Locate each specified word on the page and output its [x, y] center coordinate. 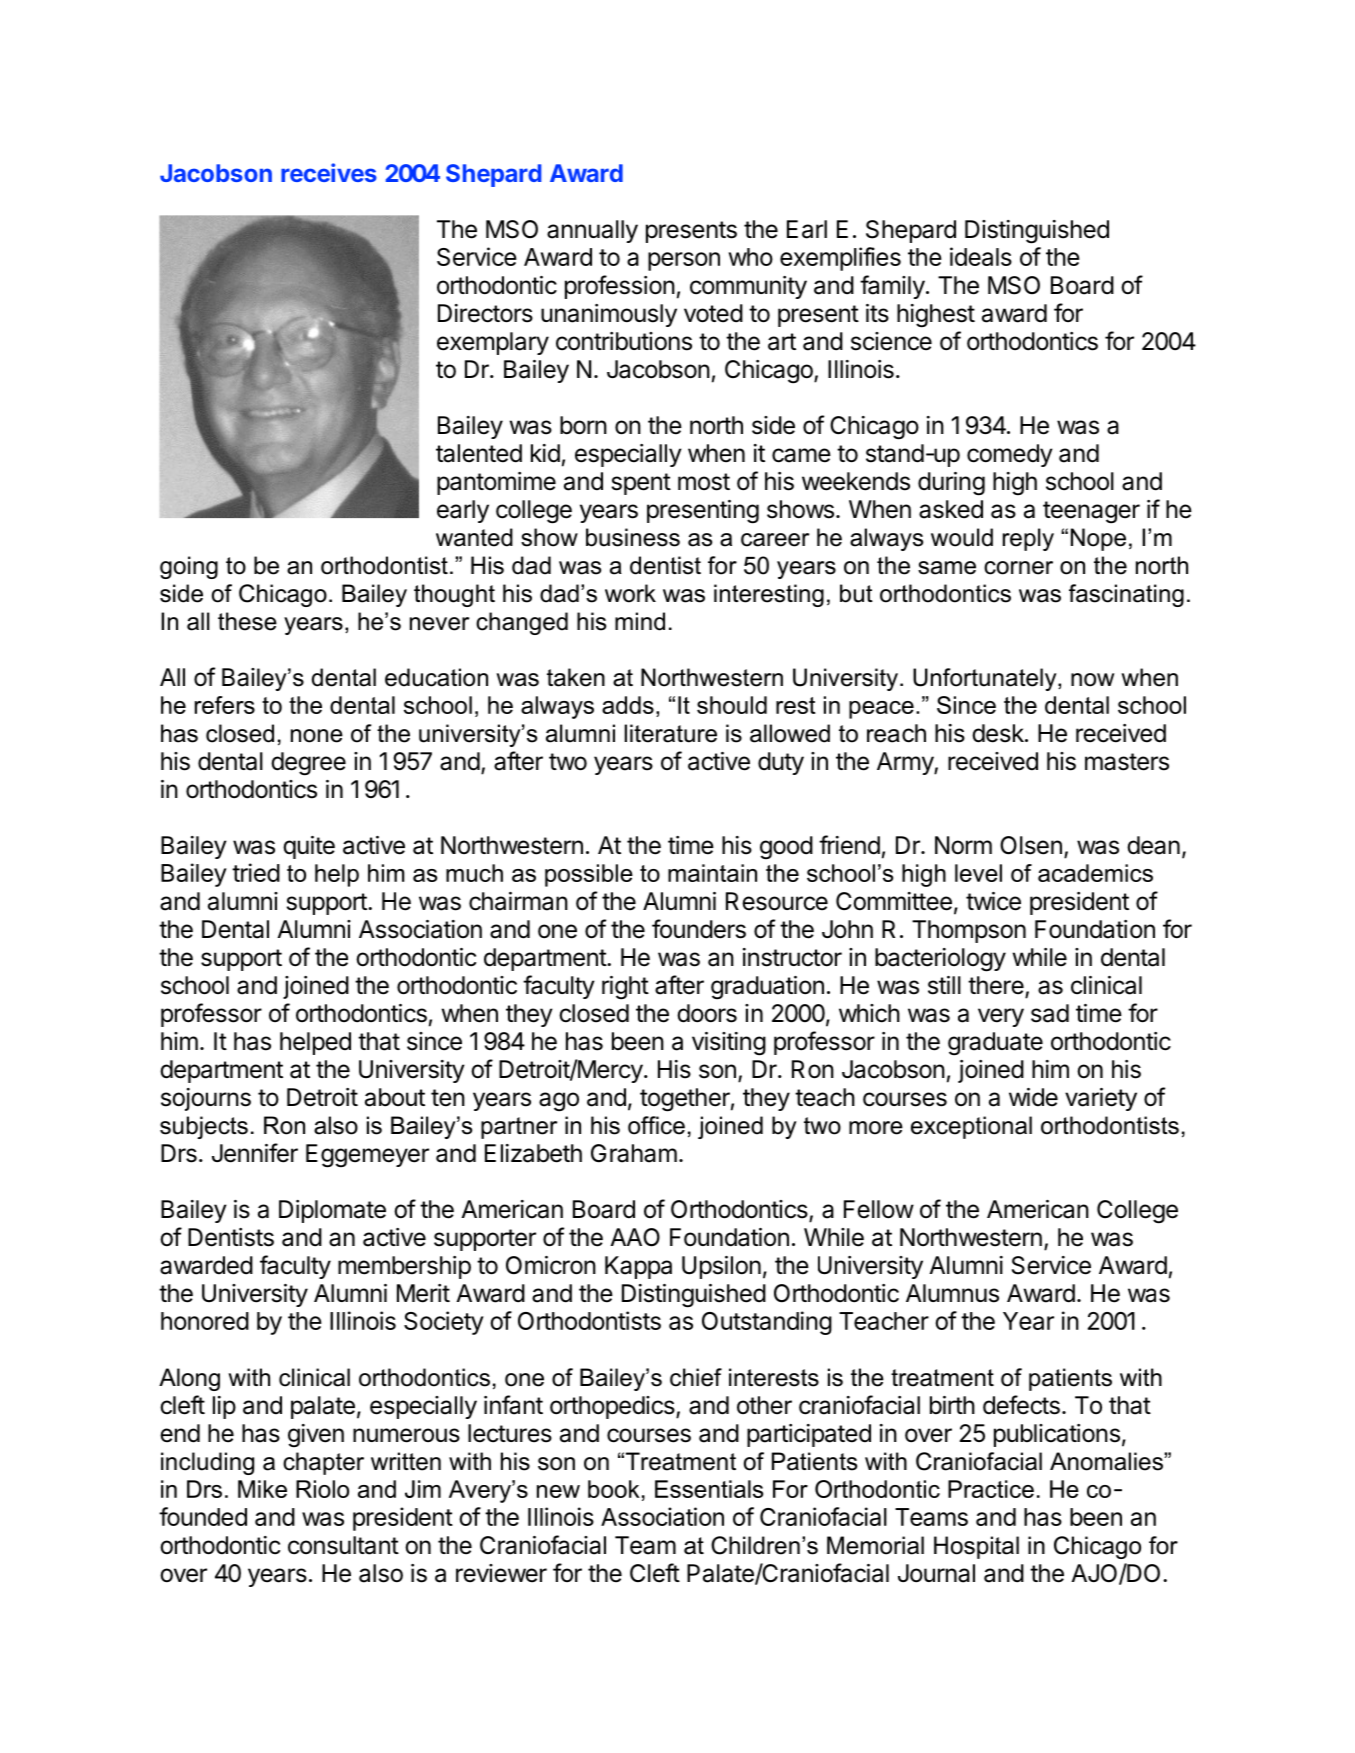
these [247, 621]
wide [1033, 1097]
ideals [981, 256]
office [656, 1125]
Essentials [709, 1489]
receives [329, 172]
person [684, 261]
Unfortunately [986, 679]
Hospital [976, 1547]
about [395, 1097]
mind [640, 621]
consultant [343, 1545]
